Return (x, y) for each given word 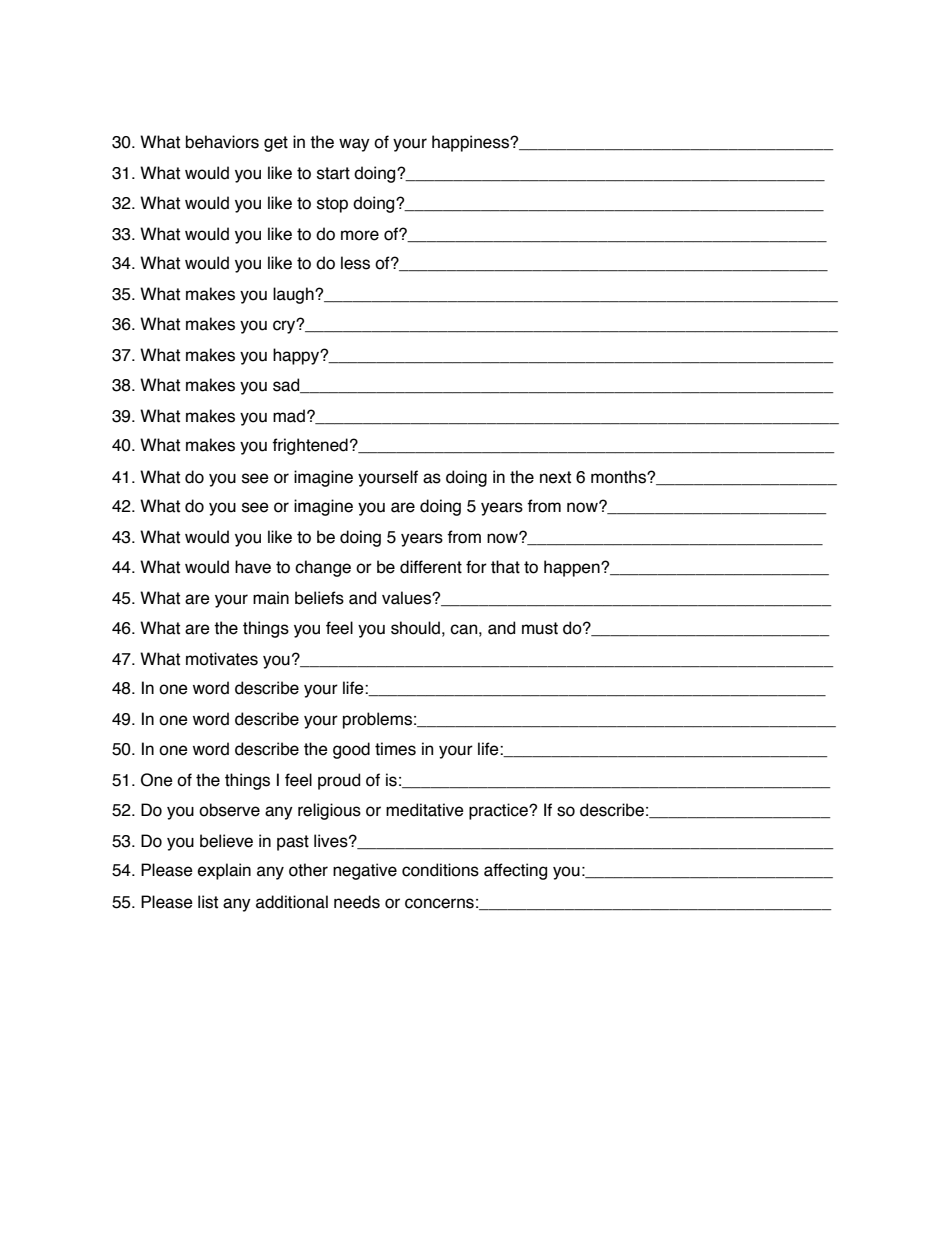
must (540, 628)
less (355, 263)
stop (332, 205)
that (505, 567)
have (253, 567)
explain (224, 871)
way (354, 145)
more (360, 235)
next (555, 477)
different (431, 567)
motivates (222, 659)
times (395, 749)
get (276, 144)
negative (365, 871)
